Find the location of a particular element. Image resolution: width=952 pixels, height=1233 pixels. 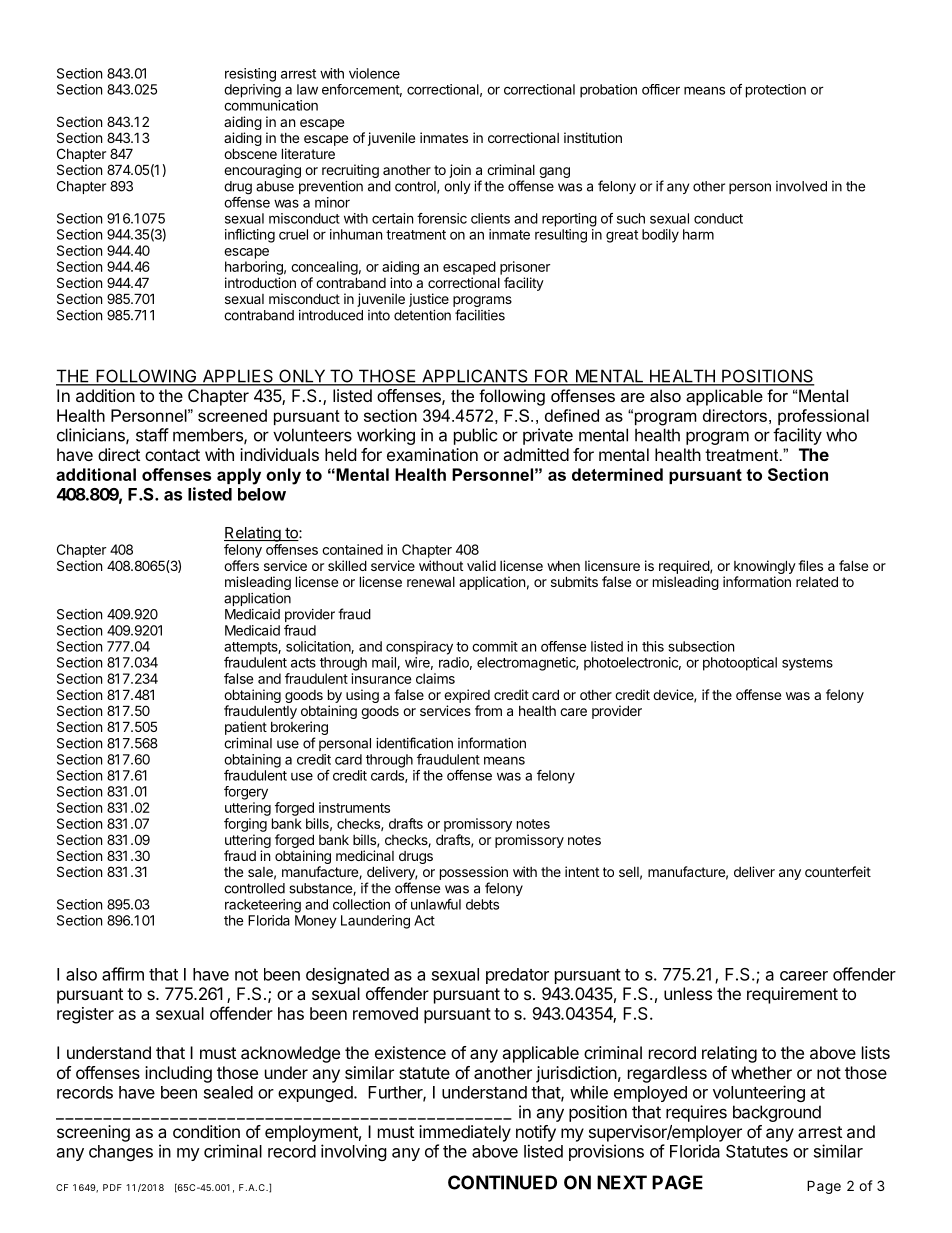

possession is located at coordinates (474, 873).
